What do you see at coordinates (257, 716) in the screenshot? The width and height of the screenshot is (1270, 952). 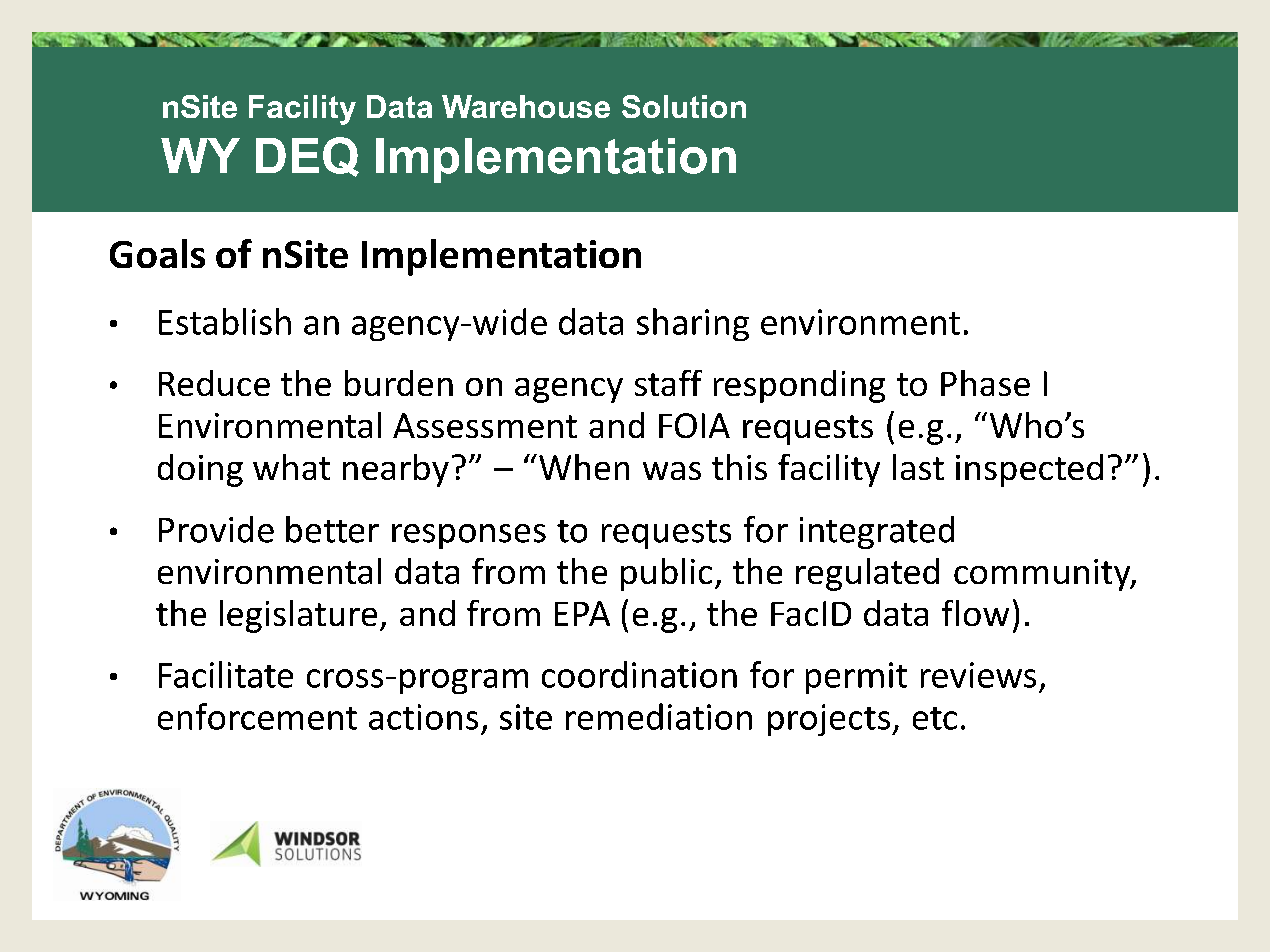 I see `enforcement` at bounding box center [257, 716].
